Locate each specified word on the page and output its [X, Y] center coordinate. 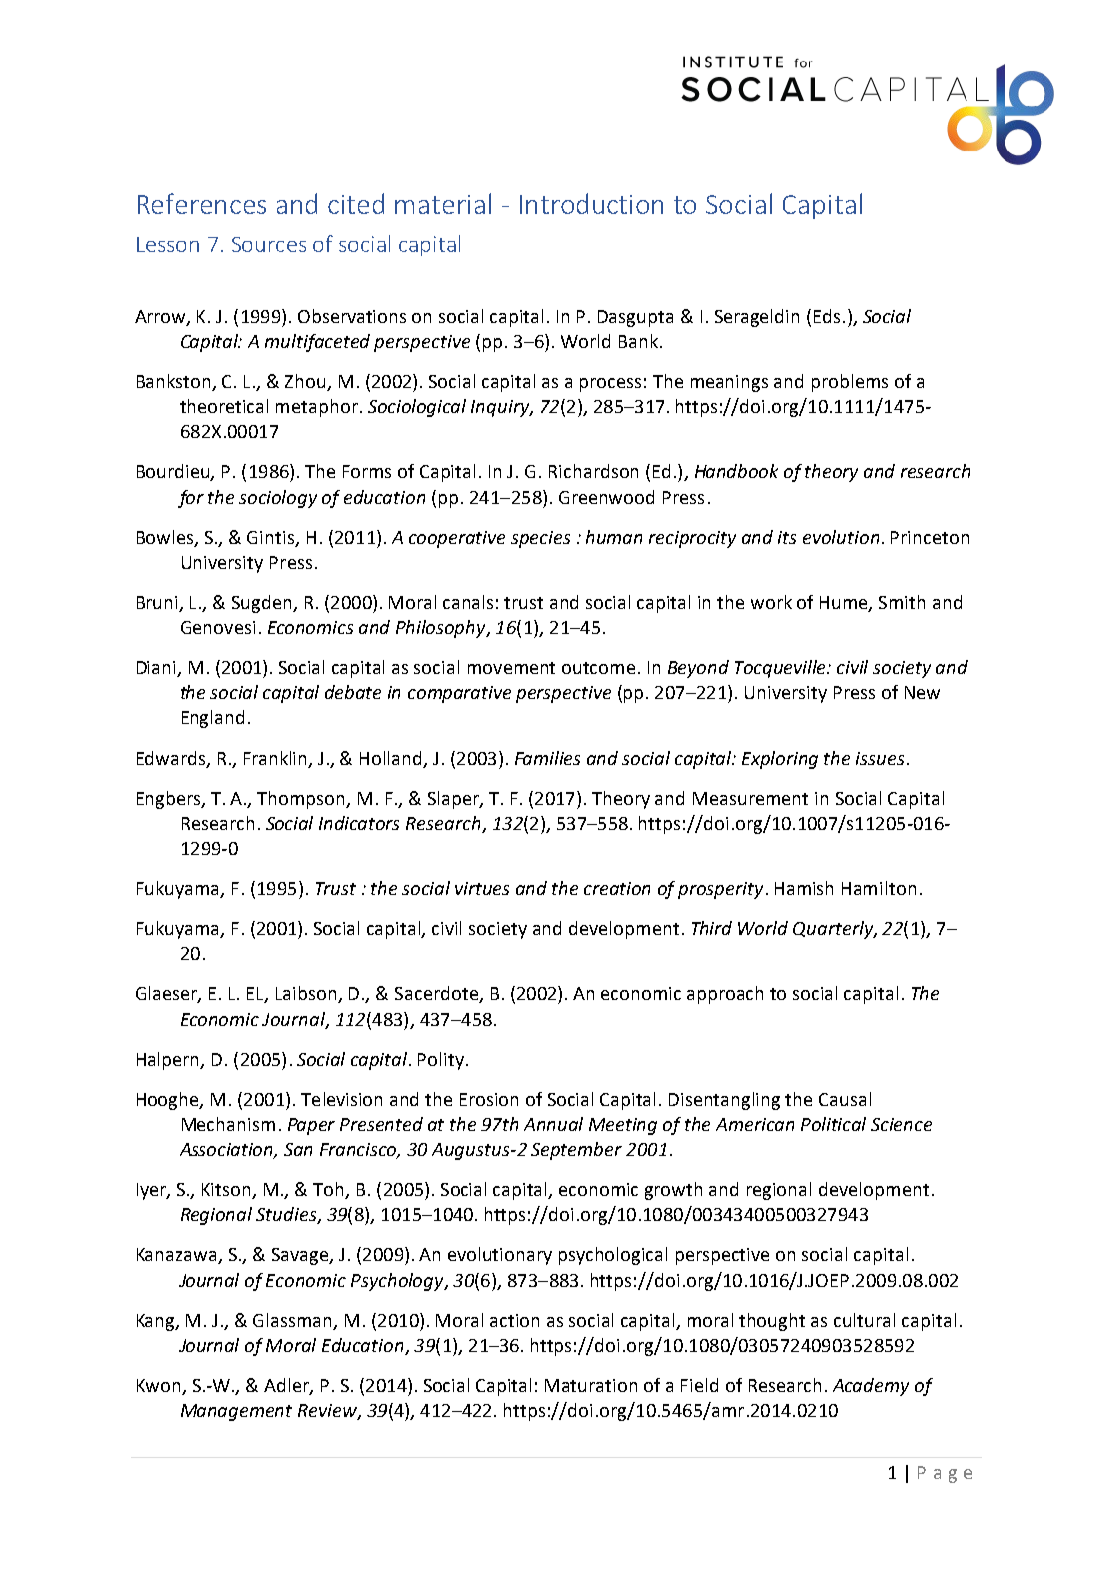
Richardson [593, 471]
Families [547, 758]
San [298, 1149]
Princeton [930, 537]
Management [236, 1412]
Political [833, 1124]
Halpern [169, 1061]
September [576, 1151]
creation [617, 888]
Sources [269, 244]
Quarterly [834, 930]
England [213, 719]
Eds [827, 316]
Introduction [591, 203]
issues [880, 758]
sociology [278, 499]
